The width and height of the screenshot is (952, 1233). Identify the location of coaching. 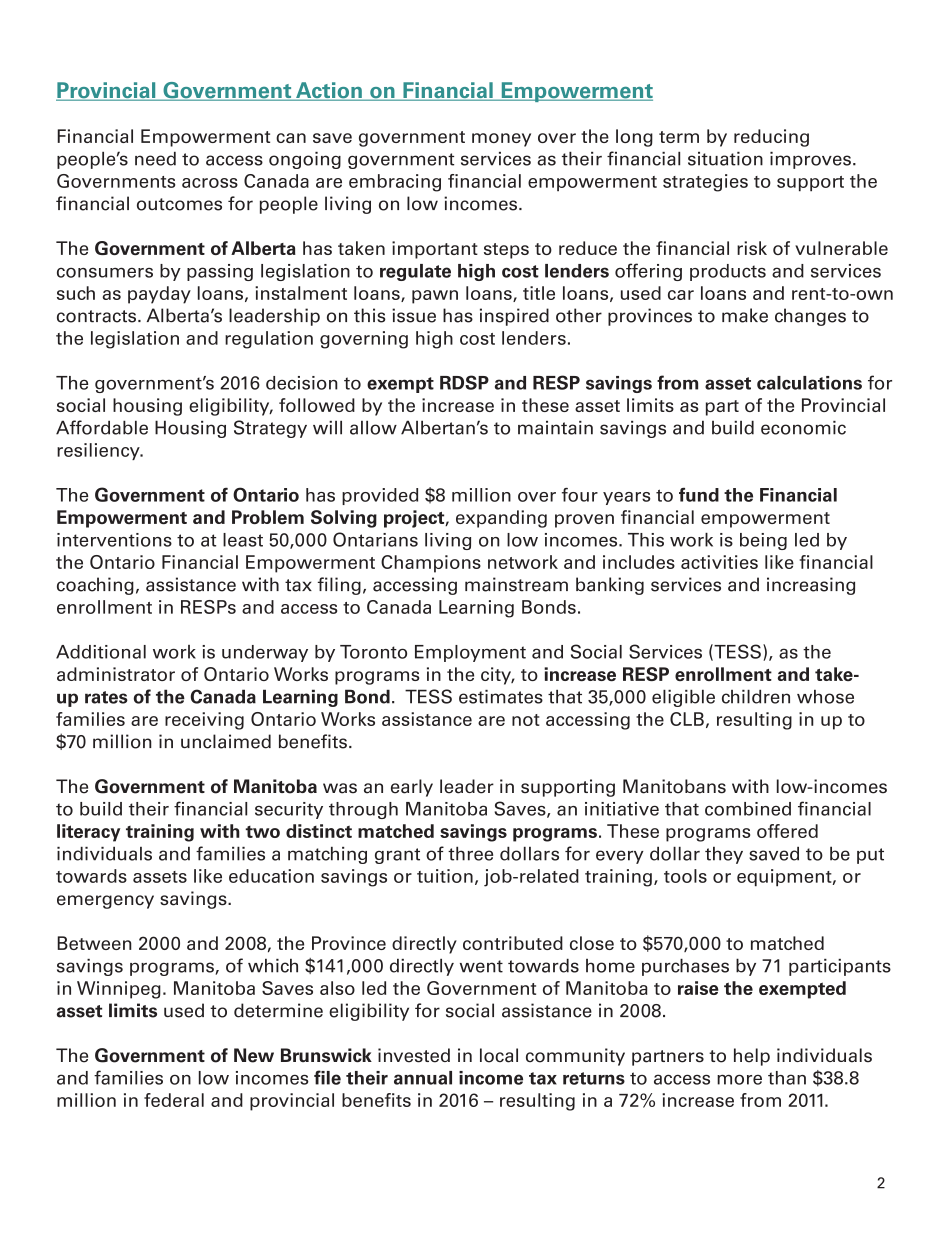
(95, 586).
